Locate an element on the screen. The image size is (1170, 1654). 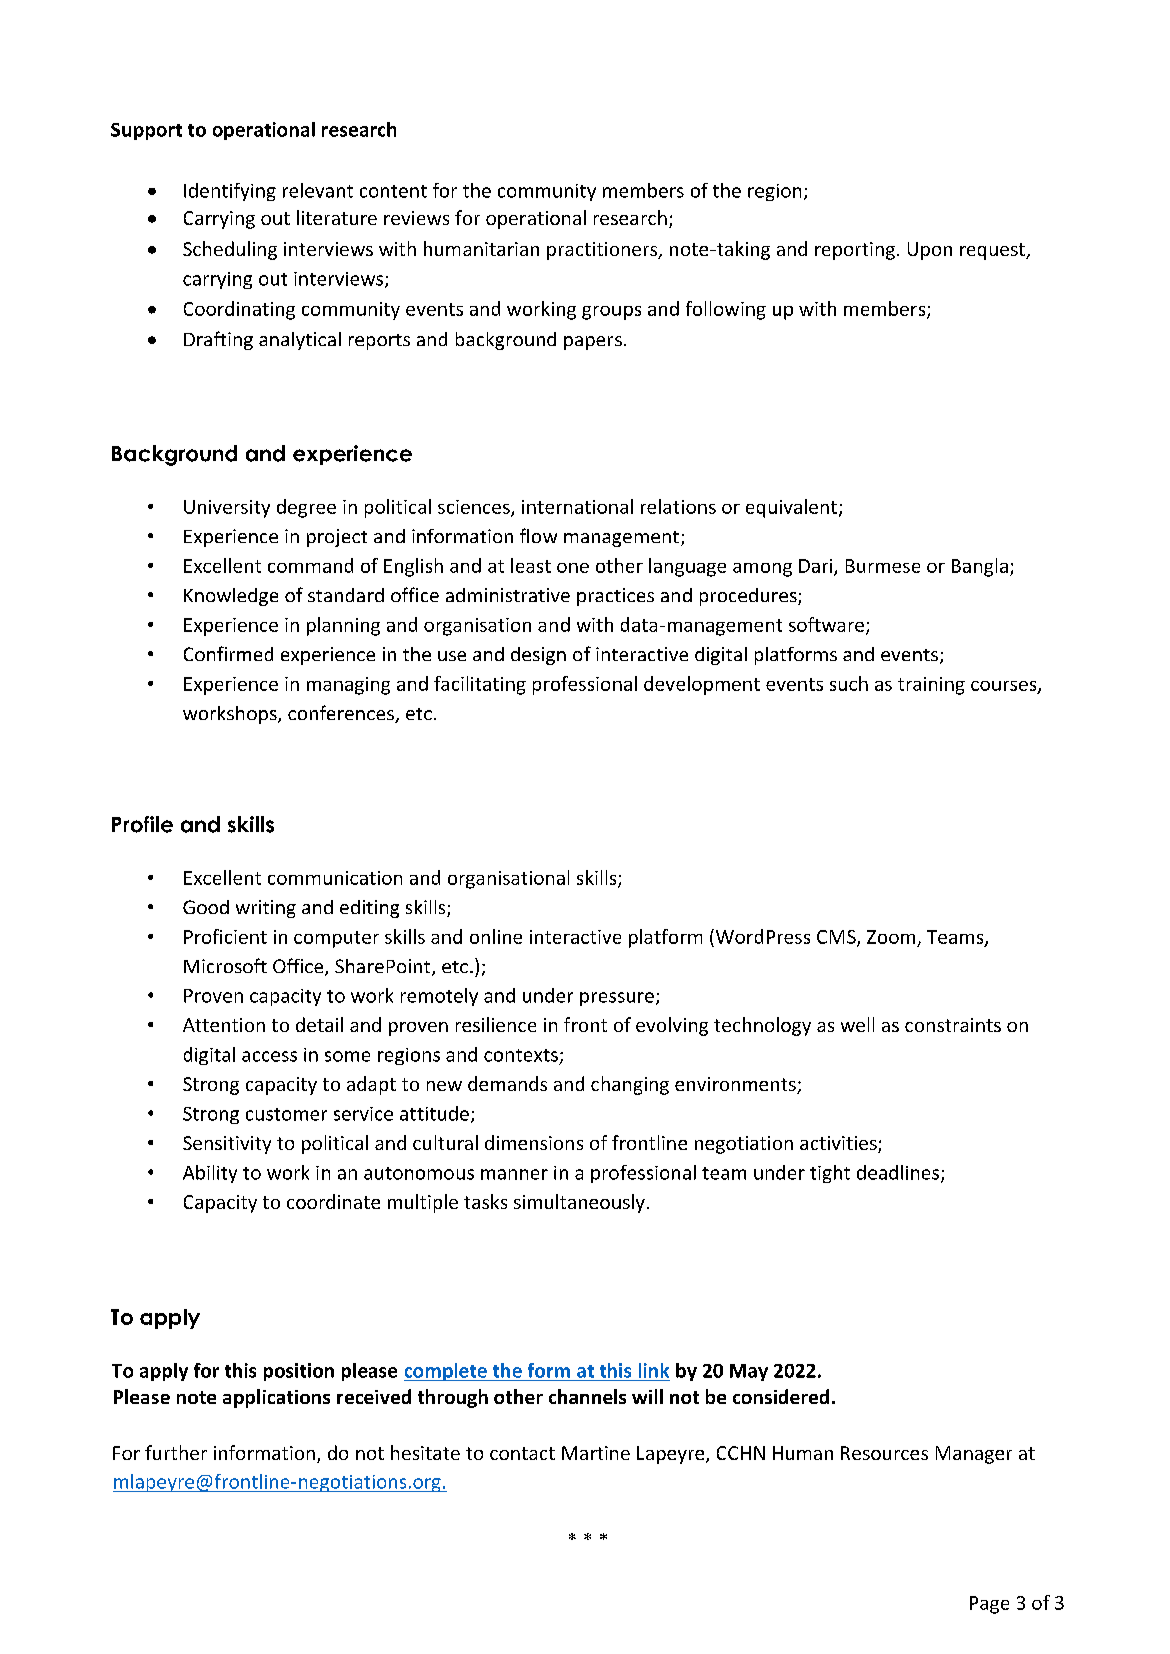
international is located at coordinates (577, 506).
